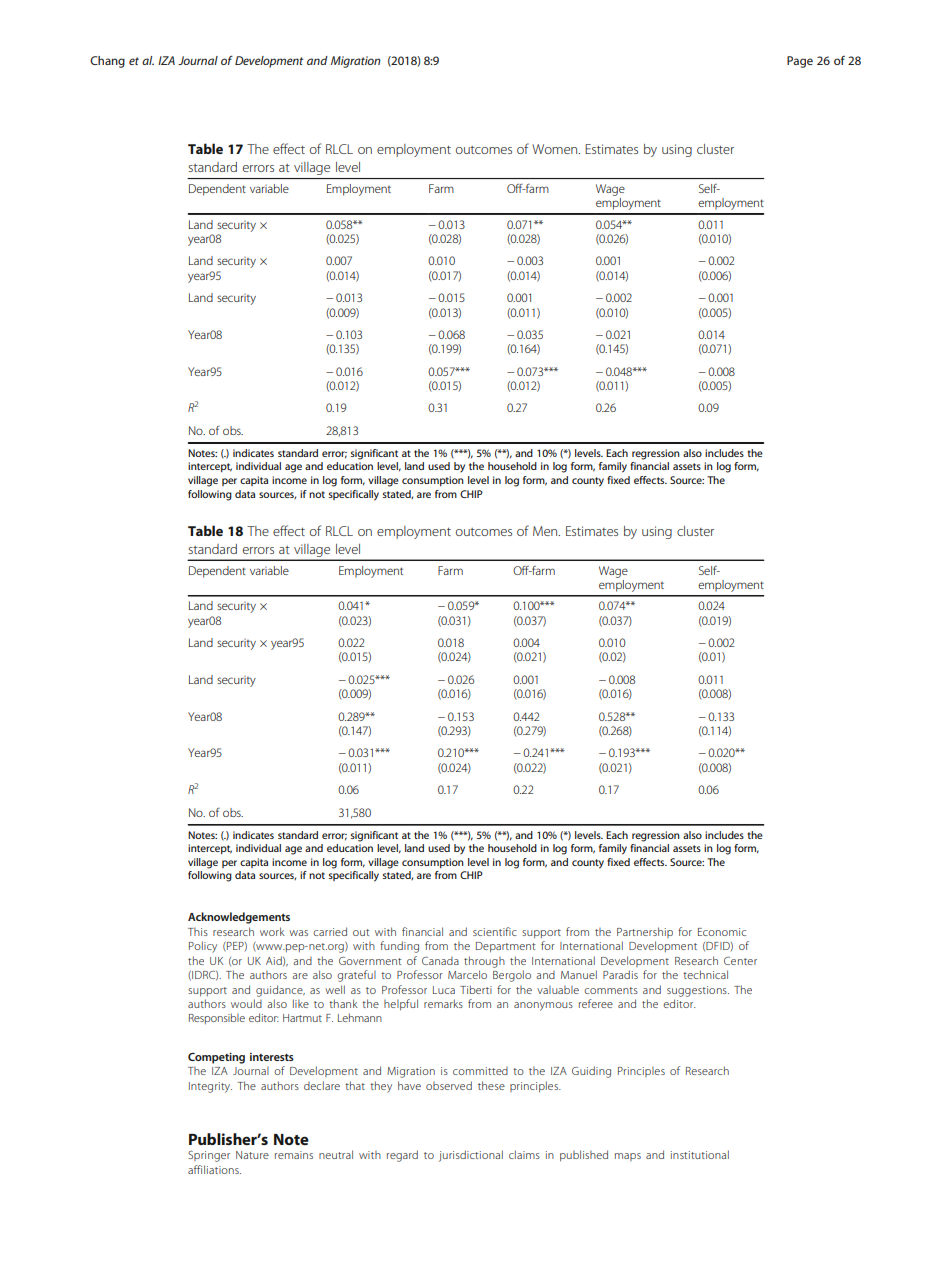  What do you see at coordinates (209, 1156) in the screenshot?
I see `Springer` at bounding box center [209, 1156].
